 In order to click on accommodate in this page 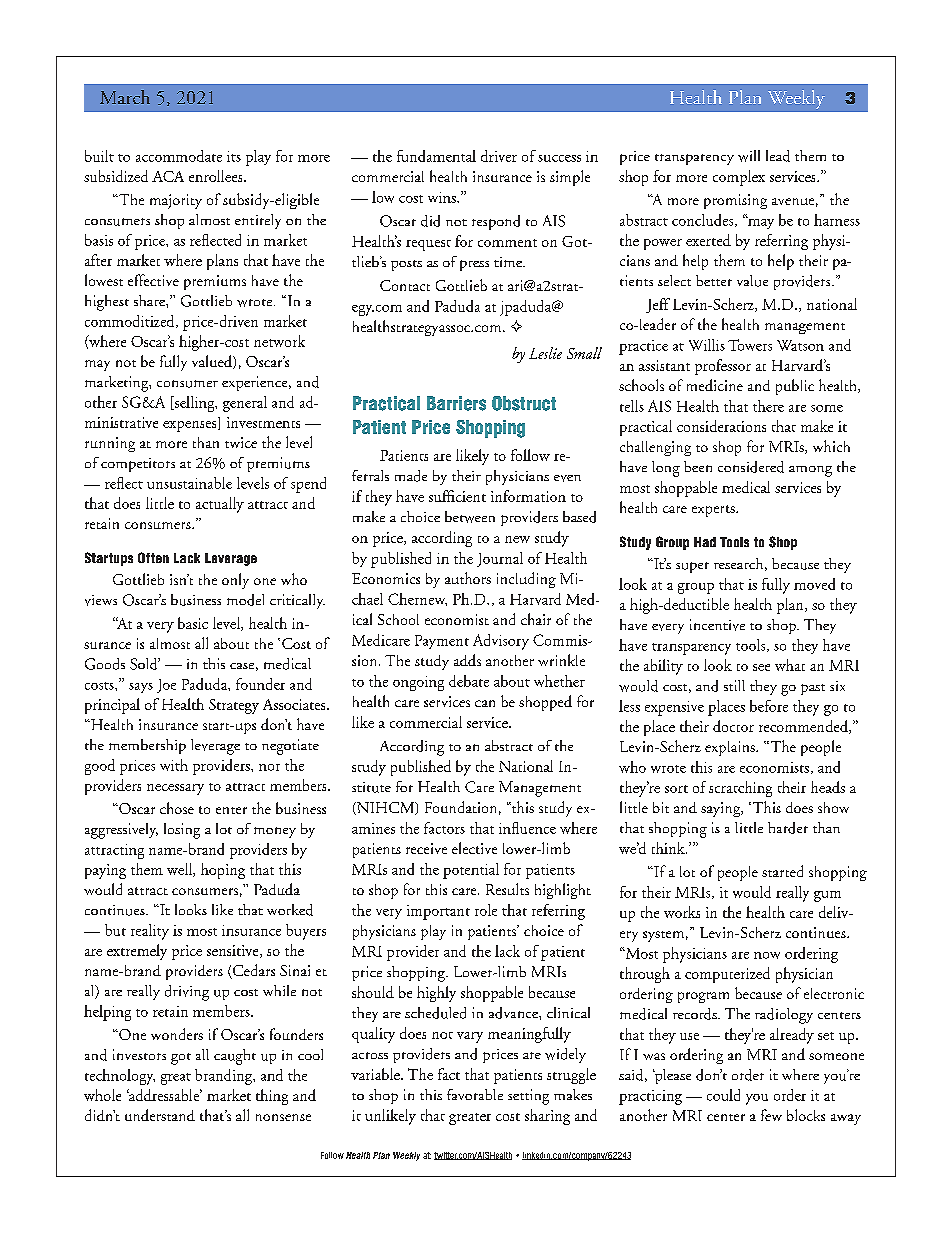, I will do `click(179, 156)`.
